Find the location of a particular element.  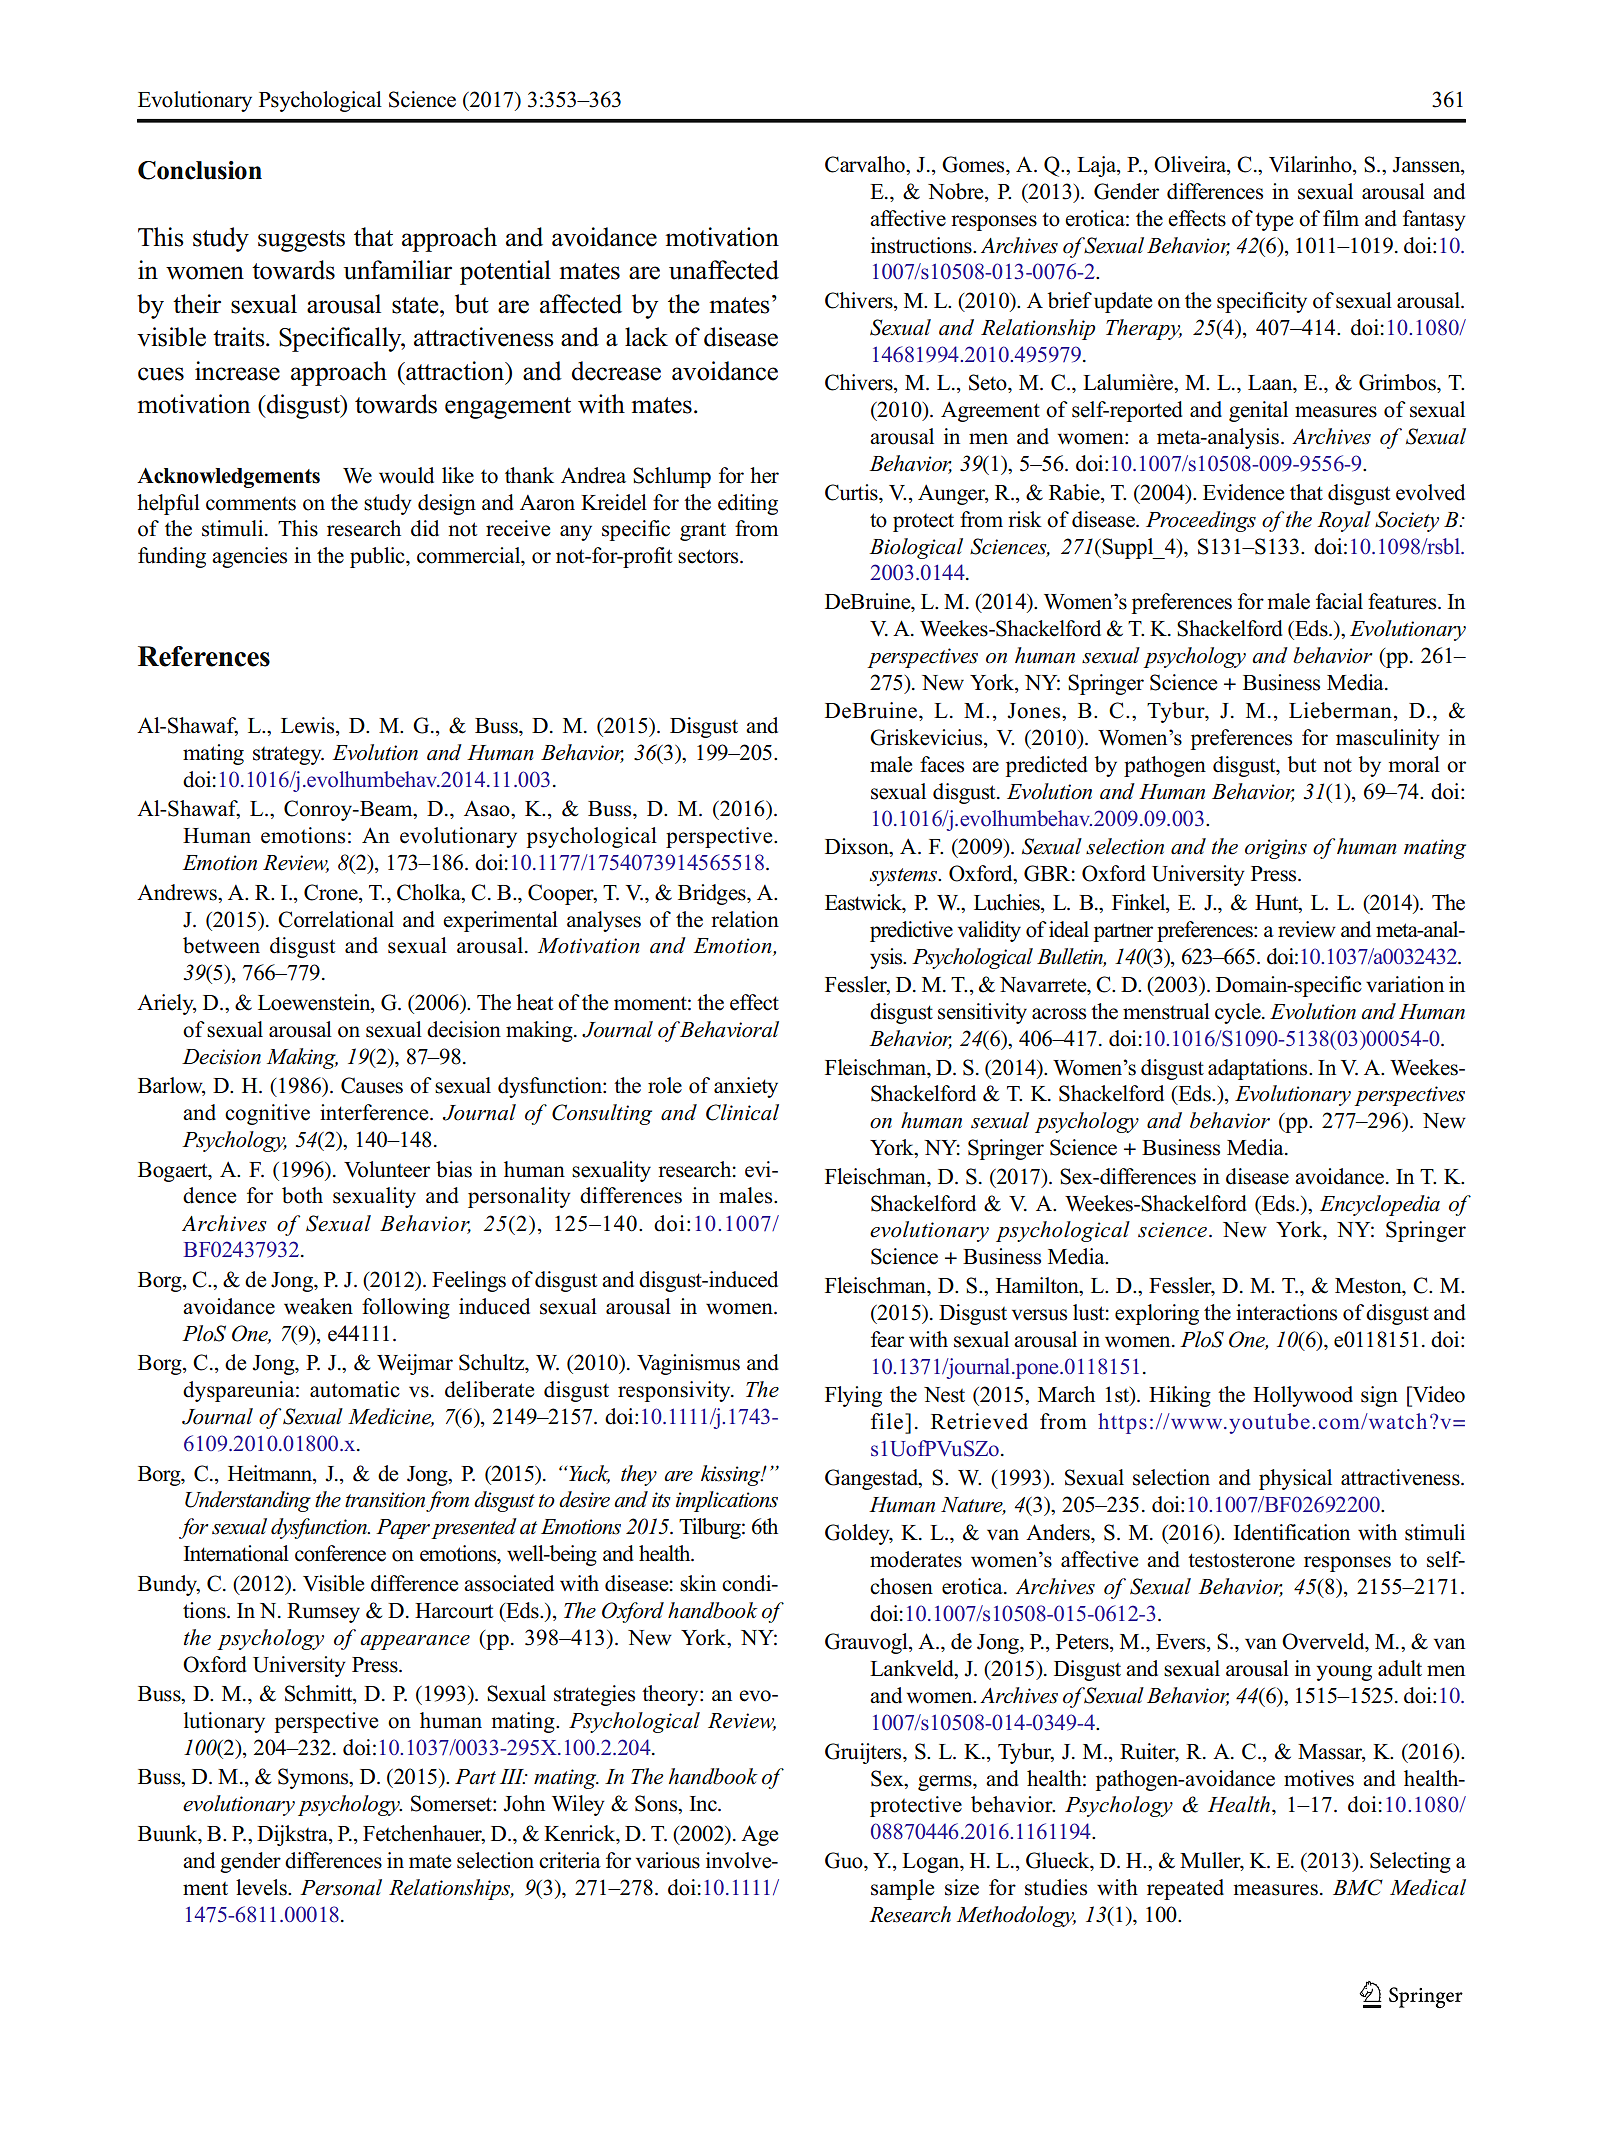

suggests is located at coordinates (301, 241).
